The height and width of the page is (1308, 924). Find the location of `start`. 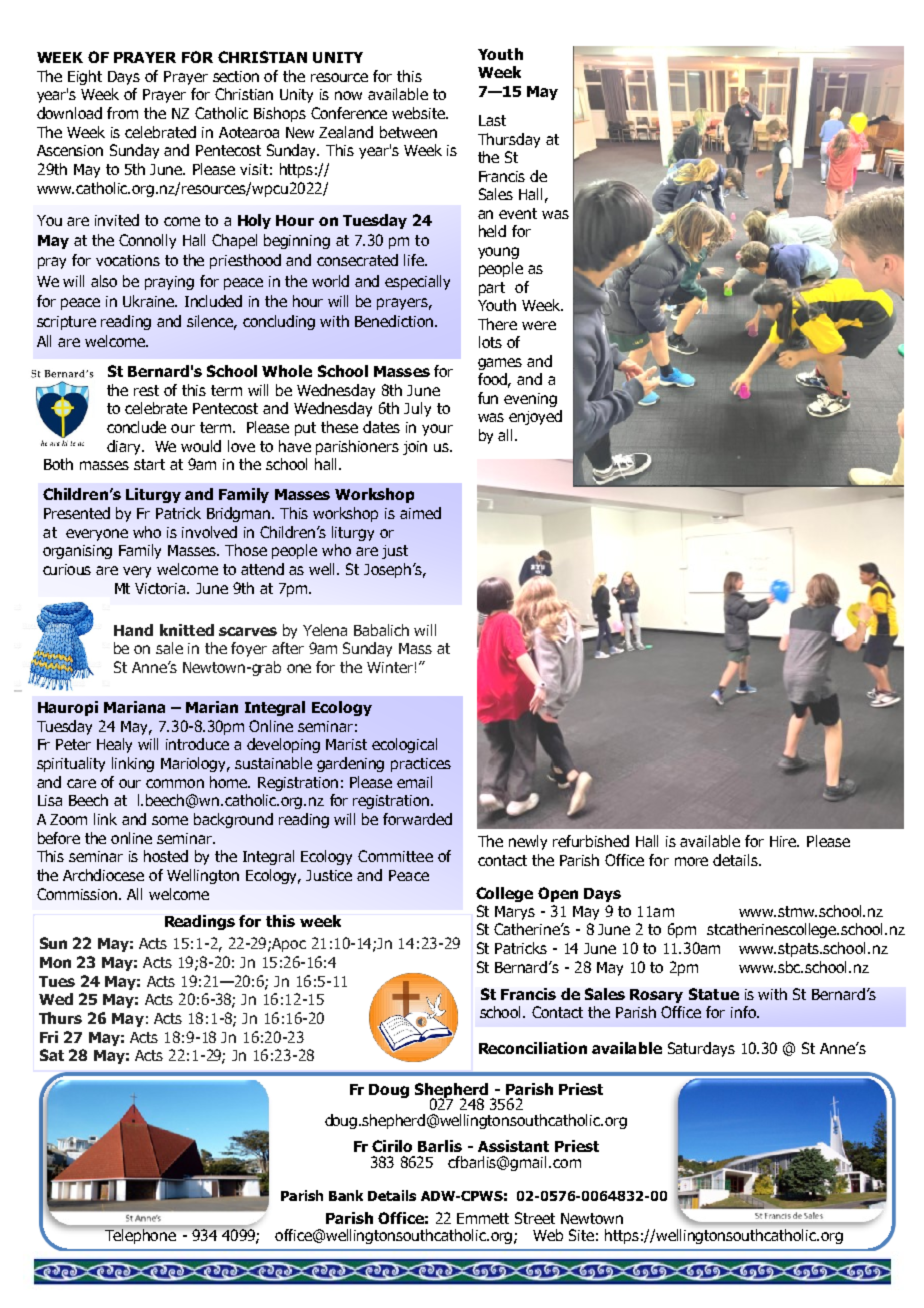

start is located at coordinates (149, 464).
